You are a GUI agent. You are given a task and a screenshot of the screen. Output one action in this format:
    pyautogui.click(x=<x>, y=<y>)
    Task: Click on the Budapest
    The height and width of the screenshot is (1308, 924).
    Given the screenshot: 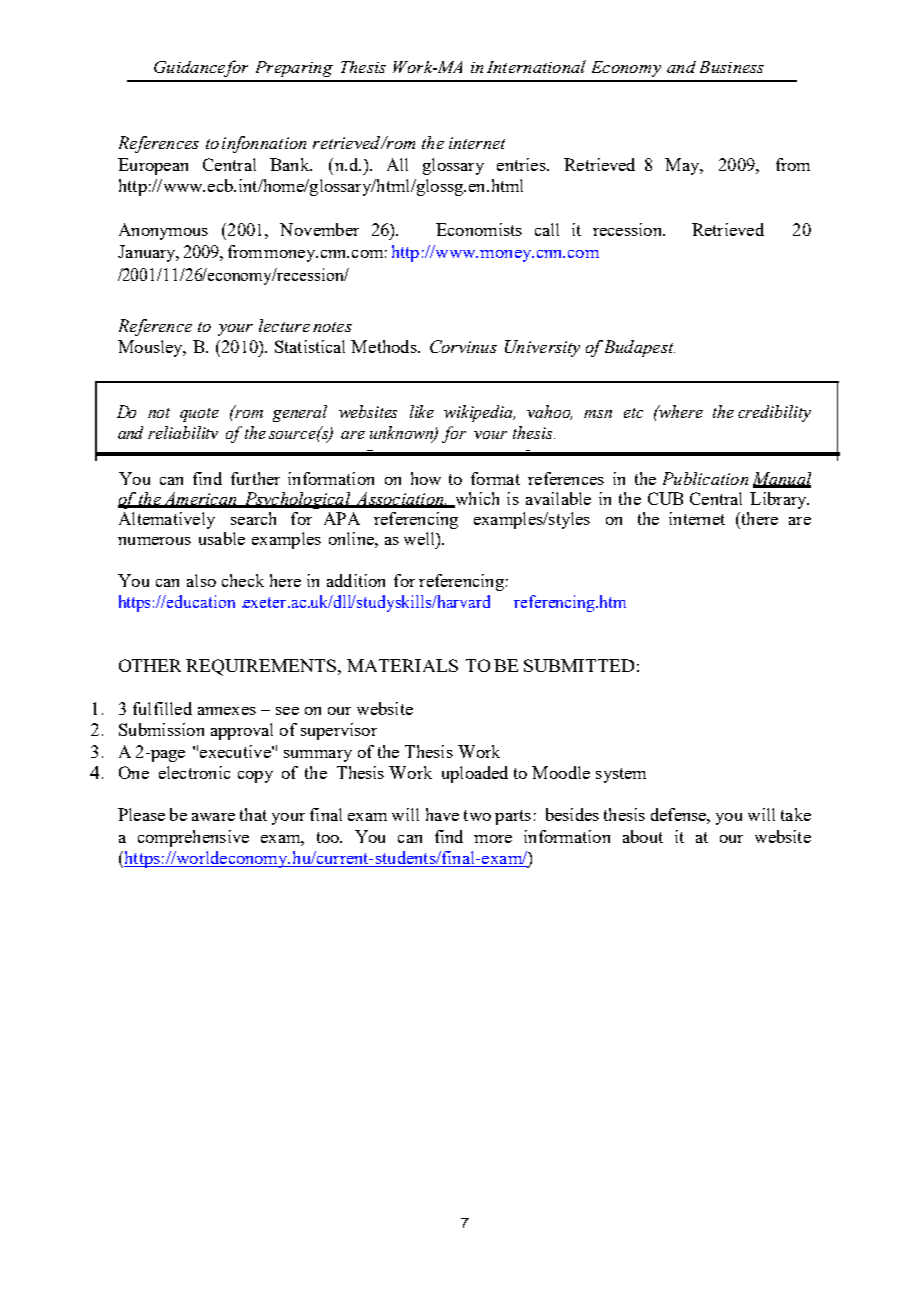 What is the action you would take?
    pyautogui.click(x=640, y=348)
